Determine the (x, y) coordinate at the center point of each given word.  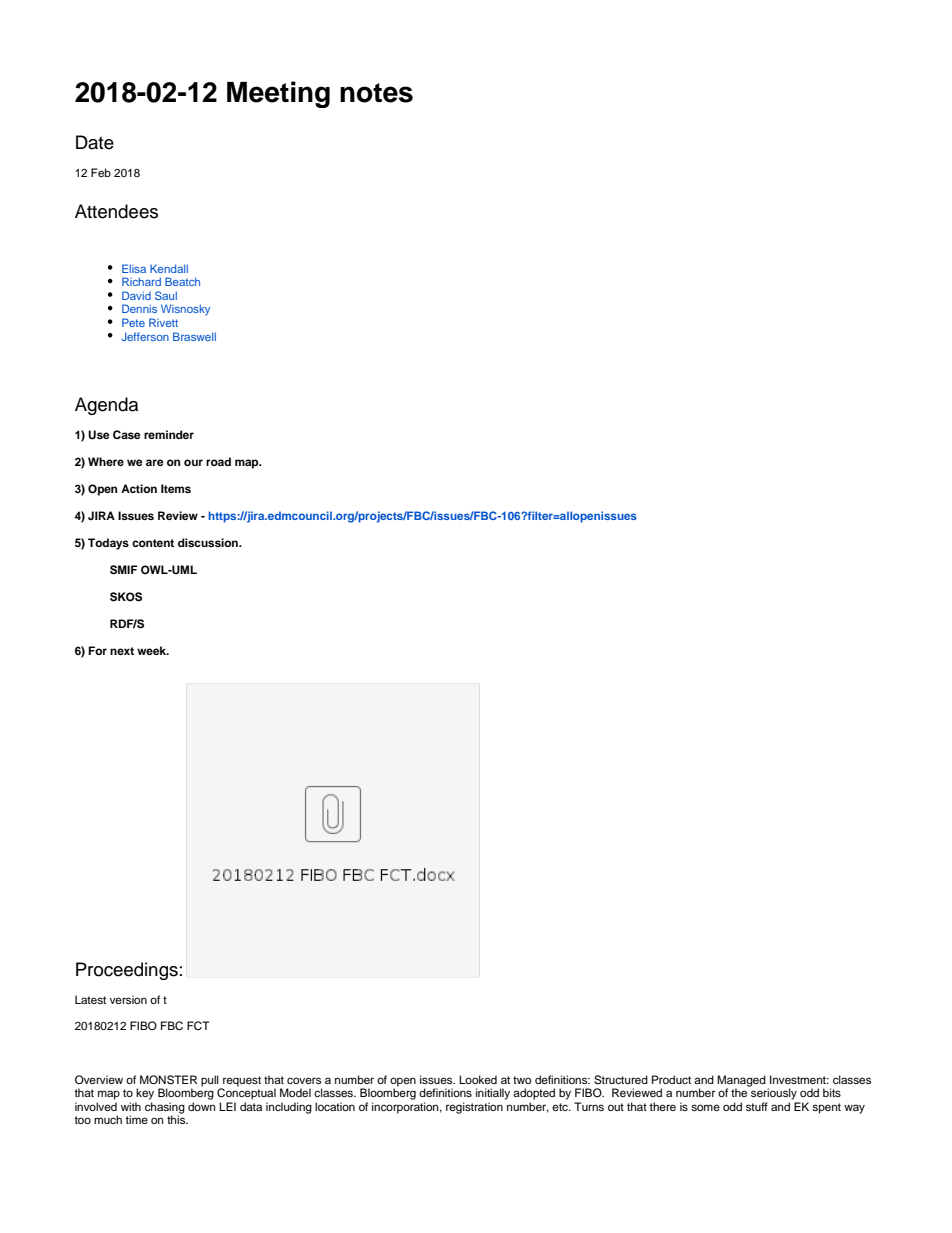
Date (95, 142)
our (193, 462)
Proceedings (127, 971)
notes (376, 93)
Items (176, 488)
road (218, 461)
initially (493, 1094)
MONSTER (168, 1080)
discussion (209, 542)
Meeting (278, 94)
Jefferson (145, 336)
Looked (478, 1079)
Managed (741, 1082)
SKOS (126, 597)
